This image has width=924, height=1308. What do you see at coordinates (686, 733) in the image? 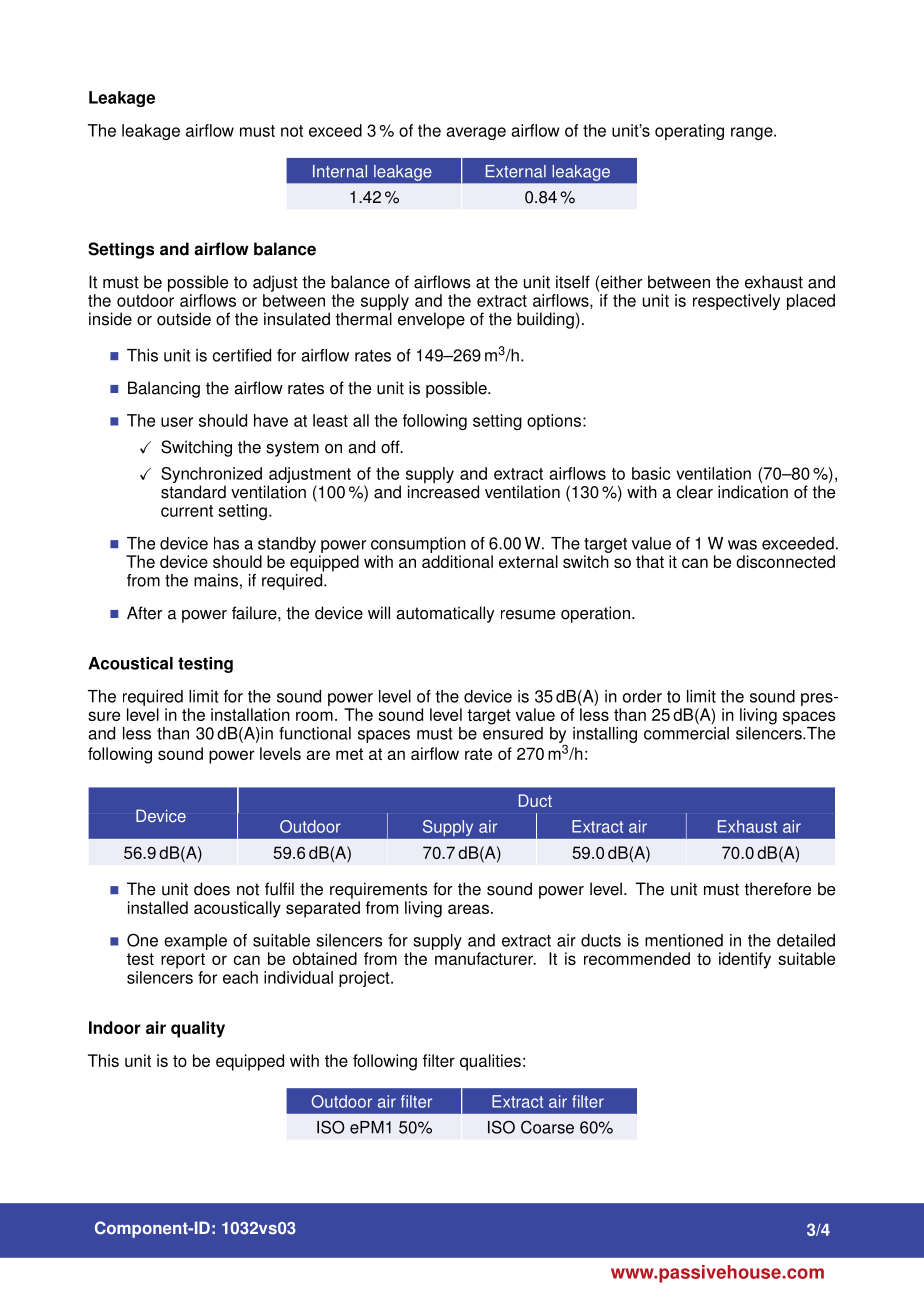
I see `commercial` at bounding box center [686, 733].
